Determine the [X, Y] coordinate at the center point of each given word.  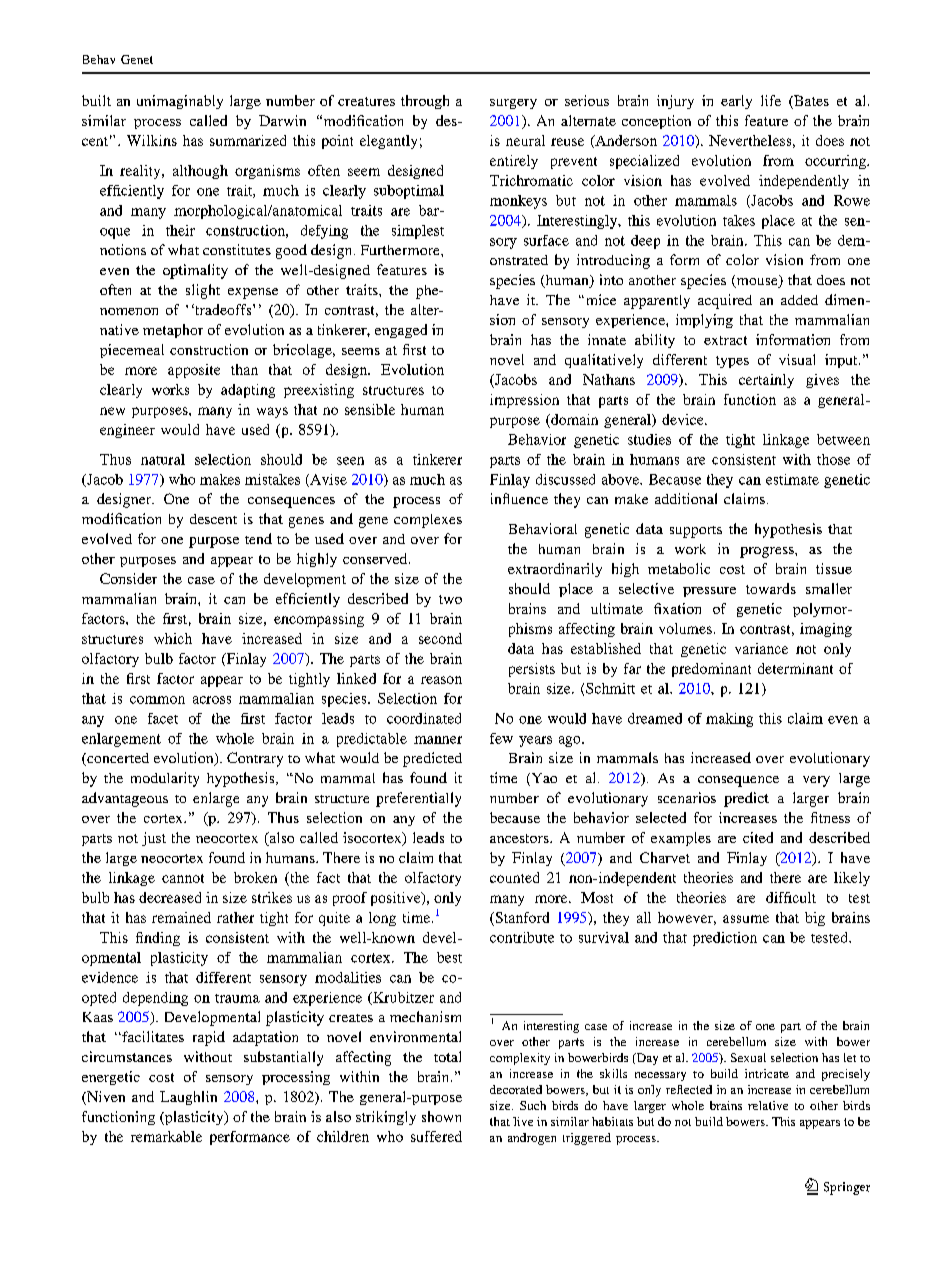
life [771, 100]
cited [758, 837]
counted [514, 877]
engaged [401, 331]
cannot [183, 878]
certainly [766, 381]
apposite [194, 371]
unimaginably [180, 102]
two [450, 599]
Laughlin [188, 1098]
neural [525, 140]
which [173, 638]
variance [761, 648]
